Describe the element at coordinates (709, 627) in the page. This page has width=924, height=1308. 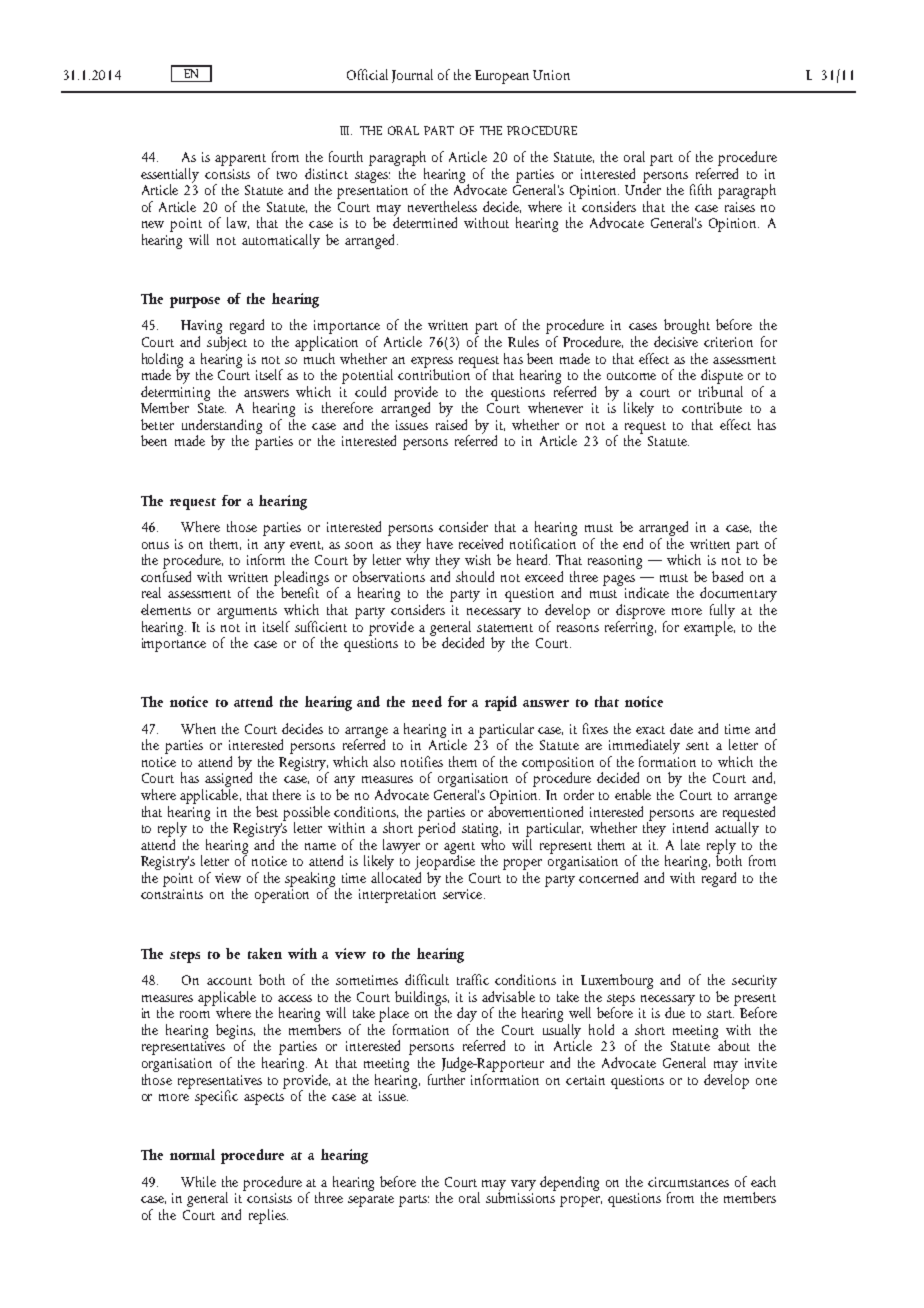
I see `example` at that location.
